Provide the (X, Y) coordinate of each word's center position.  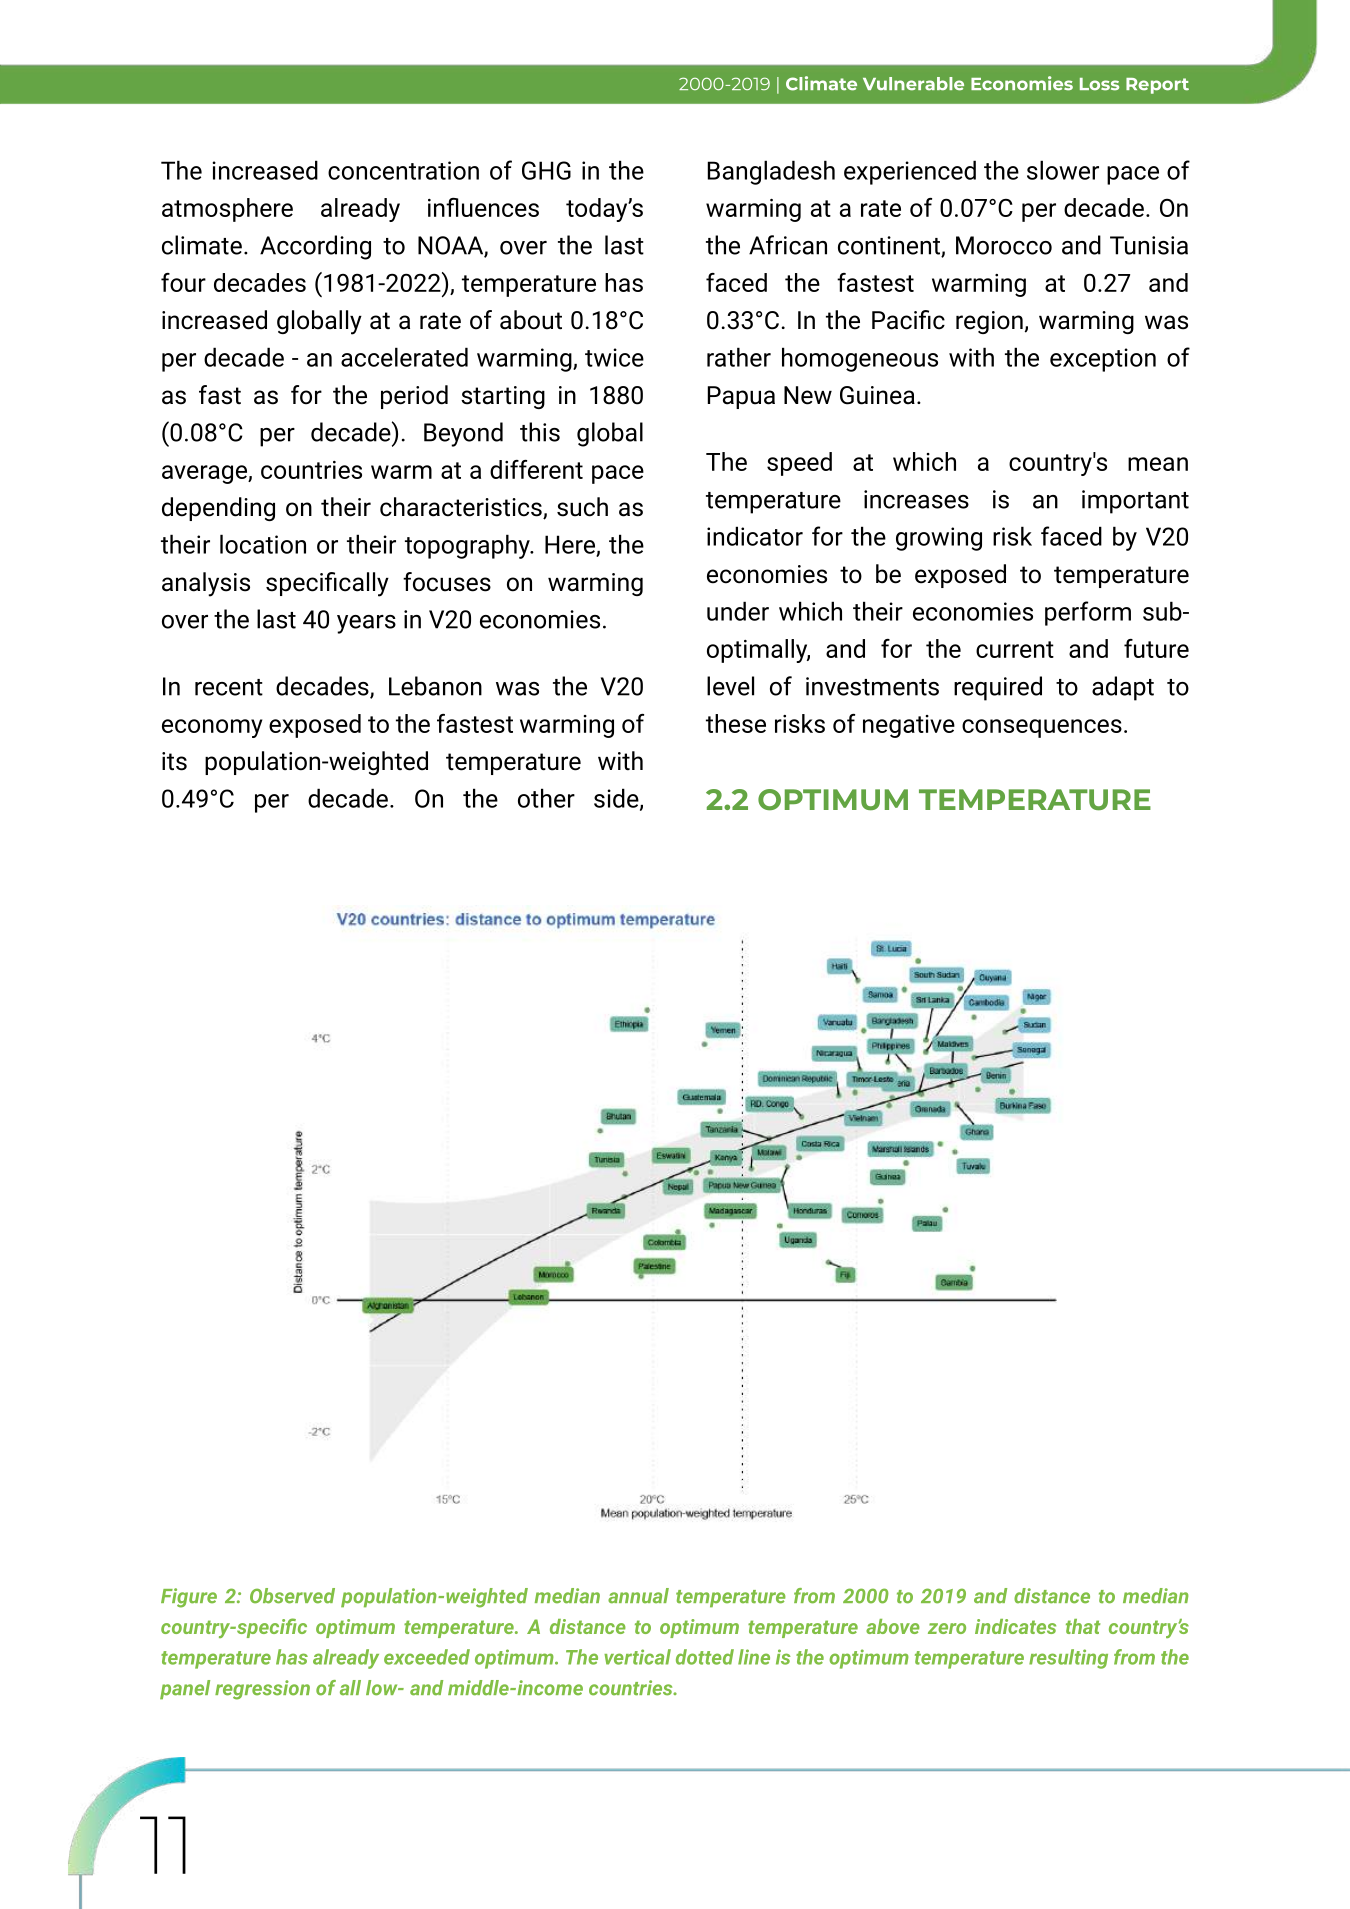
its (174, 761)
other (546, 798)
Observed (292, 1596)
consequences (1042, 728)
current (1015, 649)
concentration (403, 170)
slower (1063, 170)
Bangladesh (771, 172)
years (366, 624)
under (738, 611)
